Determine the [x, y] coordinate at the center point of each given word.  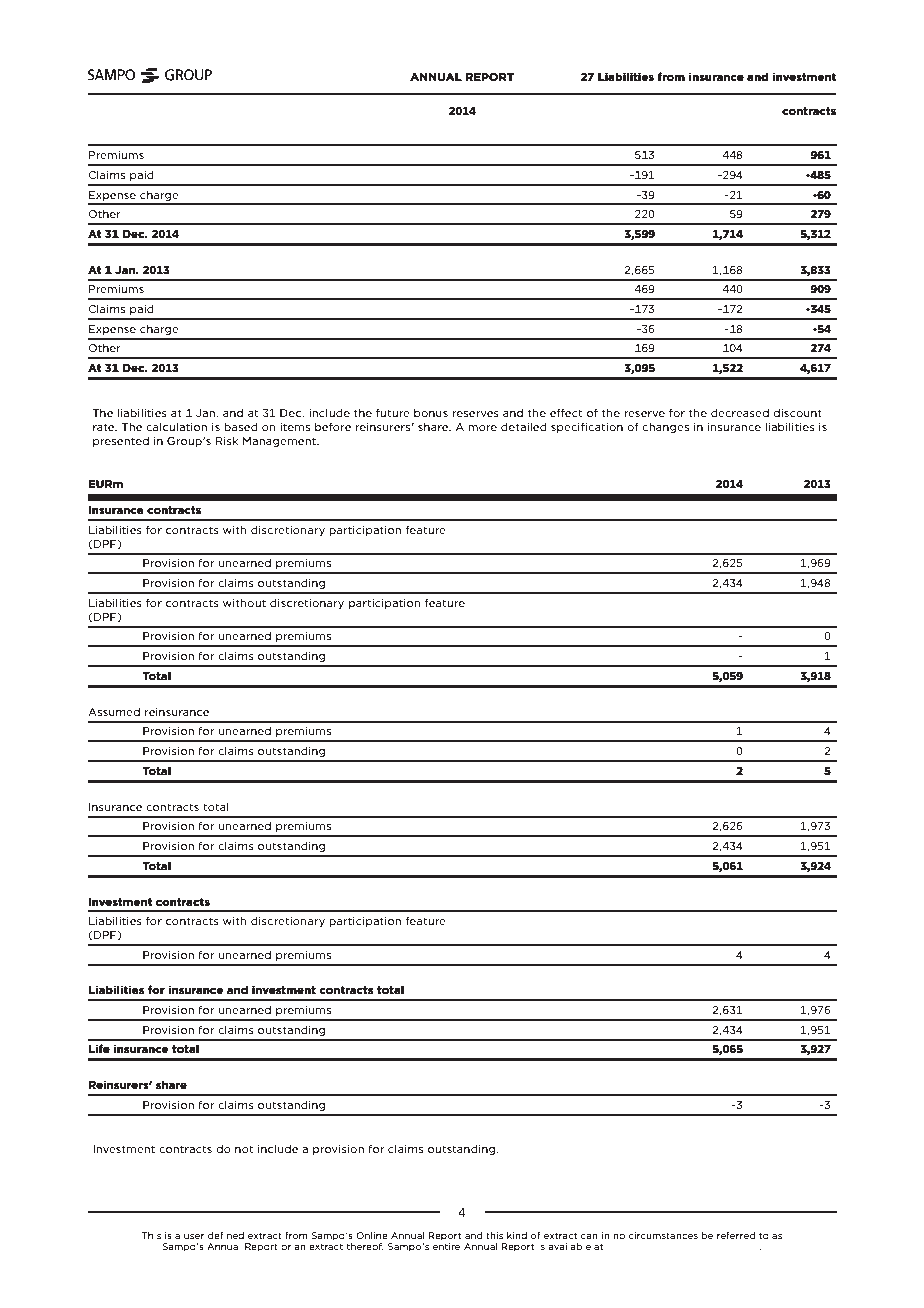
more [482, 428]
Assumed [114, 712]
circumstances [663, 1235]
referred [736, 1235]
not [244, 1149]
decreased [740, 413]
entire [446, 1245]
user [194, 1236]
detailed [524, 427]
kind [517, 1235]
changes [665, 428]
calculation [176, 427]
